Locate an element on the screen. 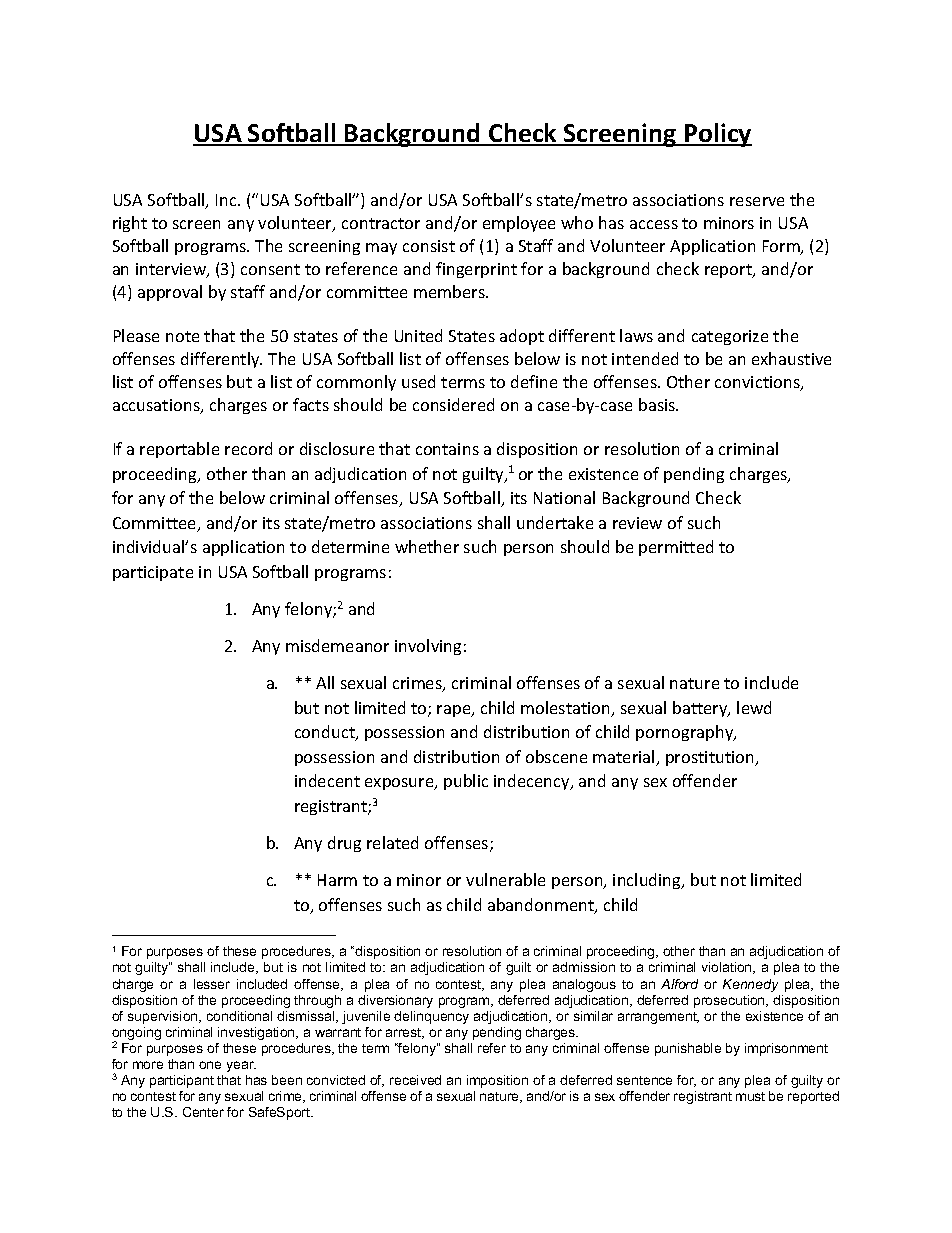 The width and height of the screenshot is (952, 1233). employee is located at coordinates (519, 224).
